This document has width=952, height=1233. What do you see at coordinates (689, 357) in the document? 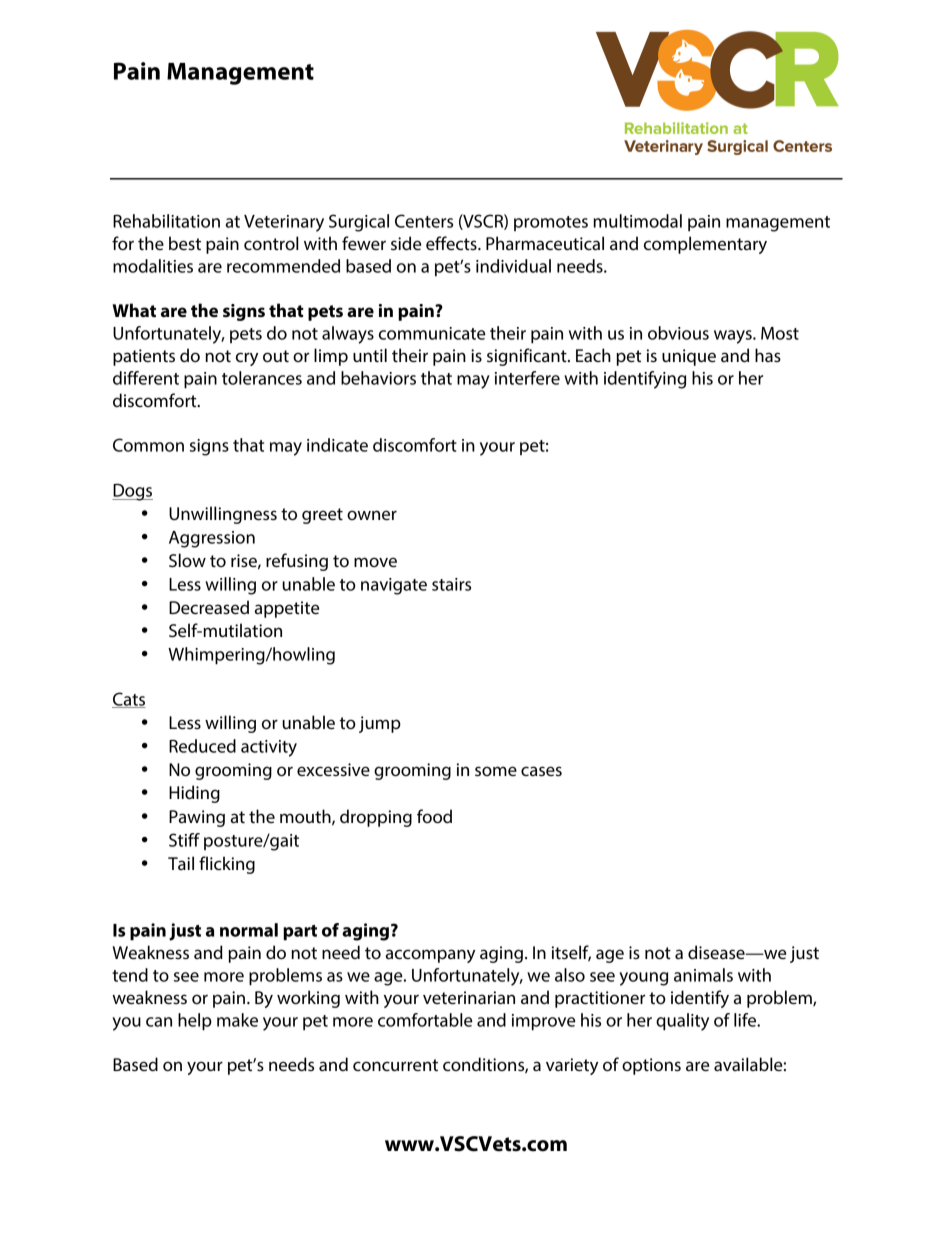
I see `unique` at bounding box center [689, 357].
